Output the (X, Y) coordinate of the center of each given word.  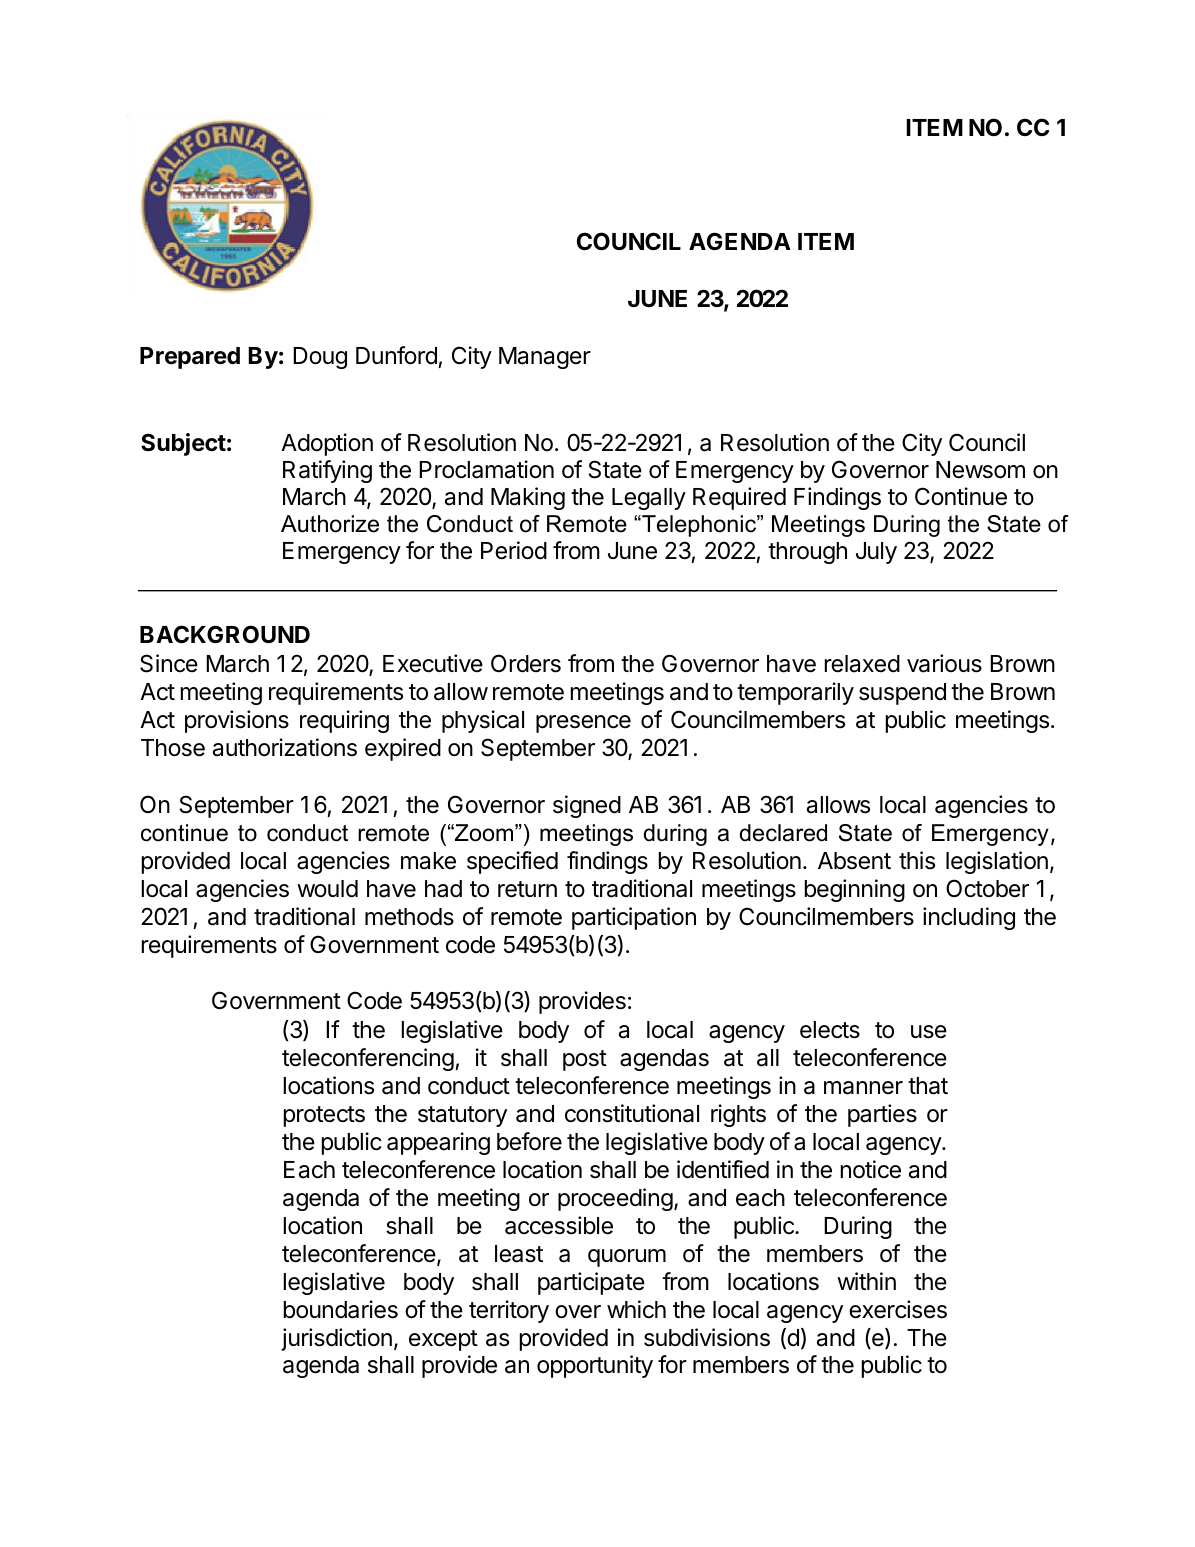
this (917, 860)
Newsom (980, 470)
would (327, 889)
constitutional (632, 1113)
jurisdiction (336, 1339)
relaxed (862, 664)
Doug (320, 358)
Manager (545, 358)
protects (324, 1116)
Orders (526, 663)
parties (882, 1115)
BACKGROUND (225, 634)
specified (512, 862)
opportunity (595, 1366)
